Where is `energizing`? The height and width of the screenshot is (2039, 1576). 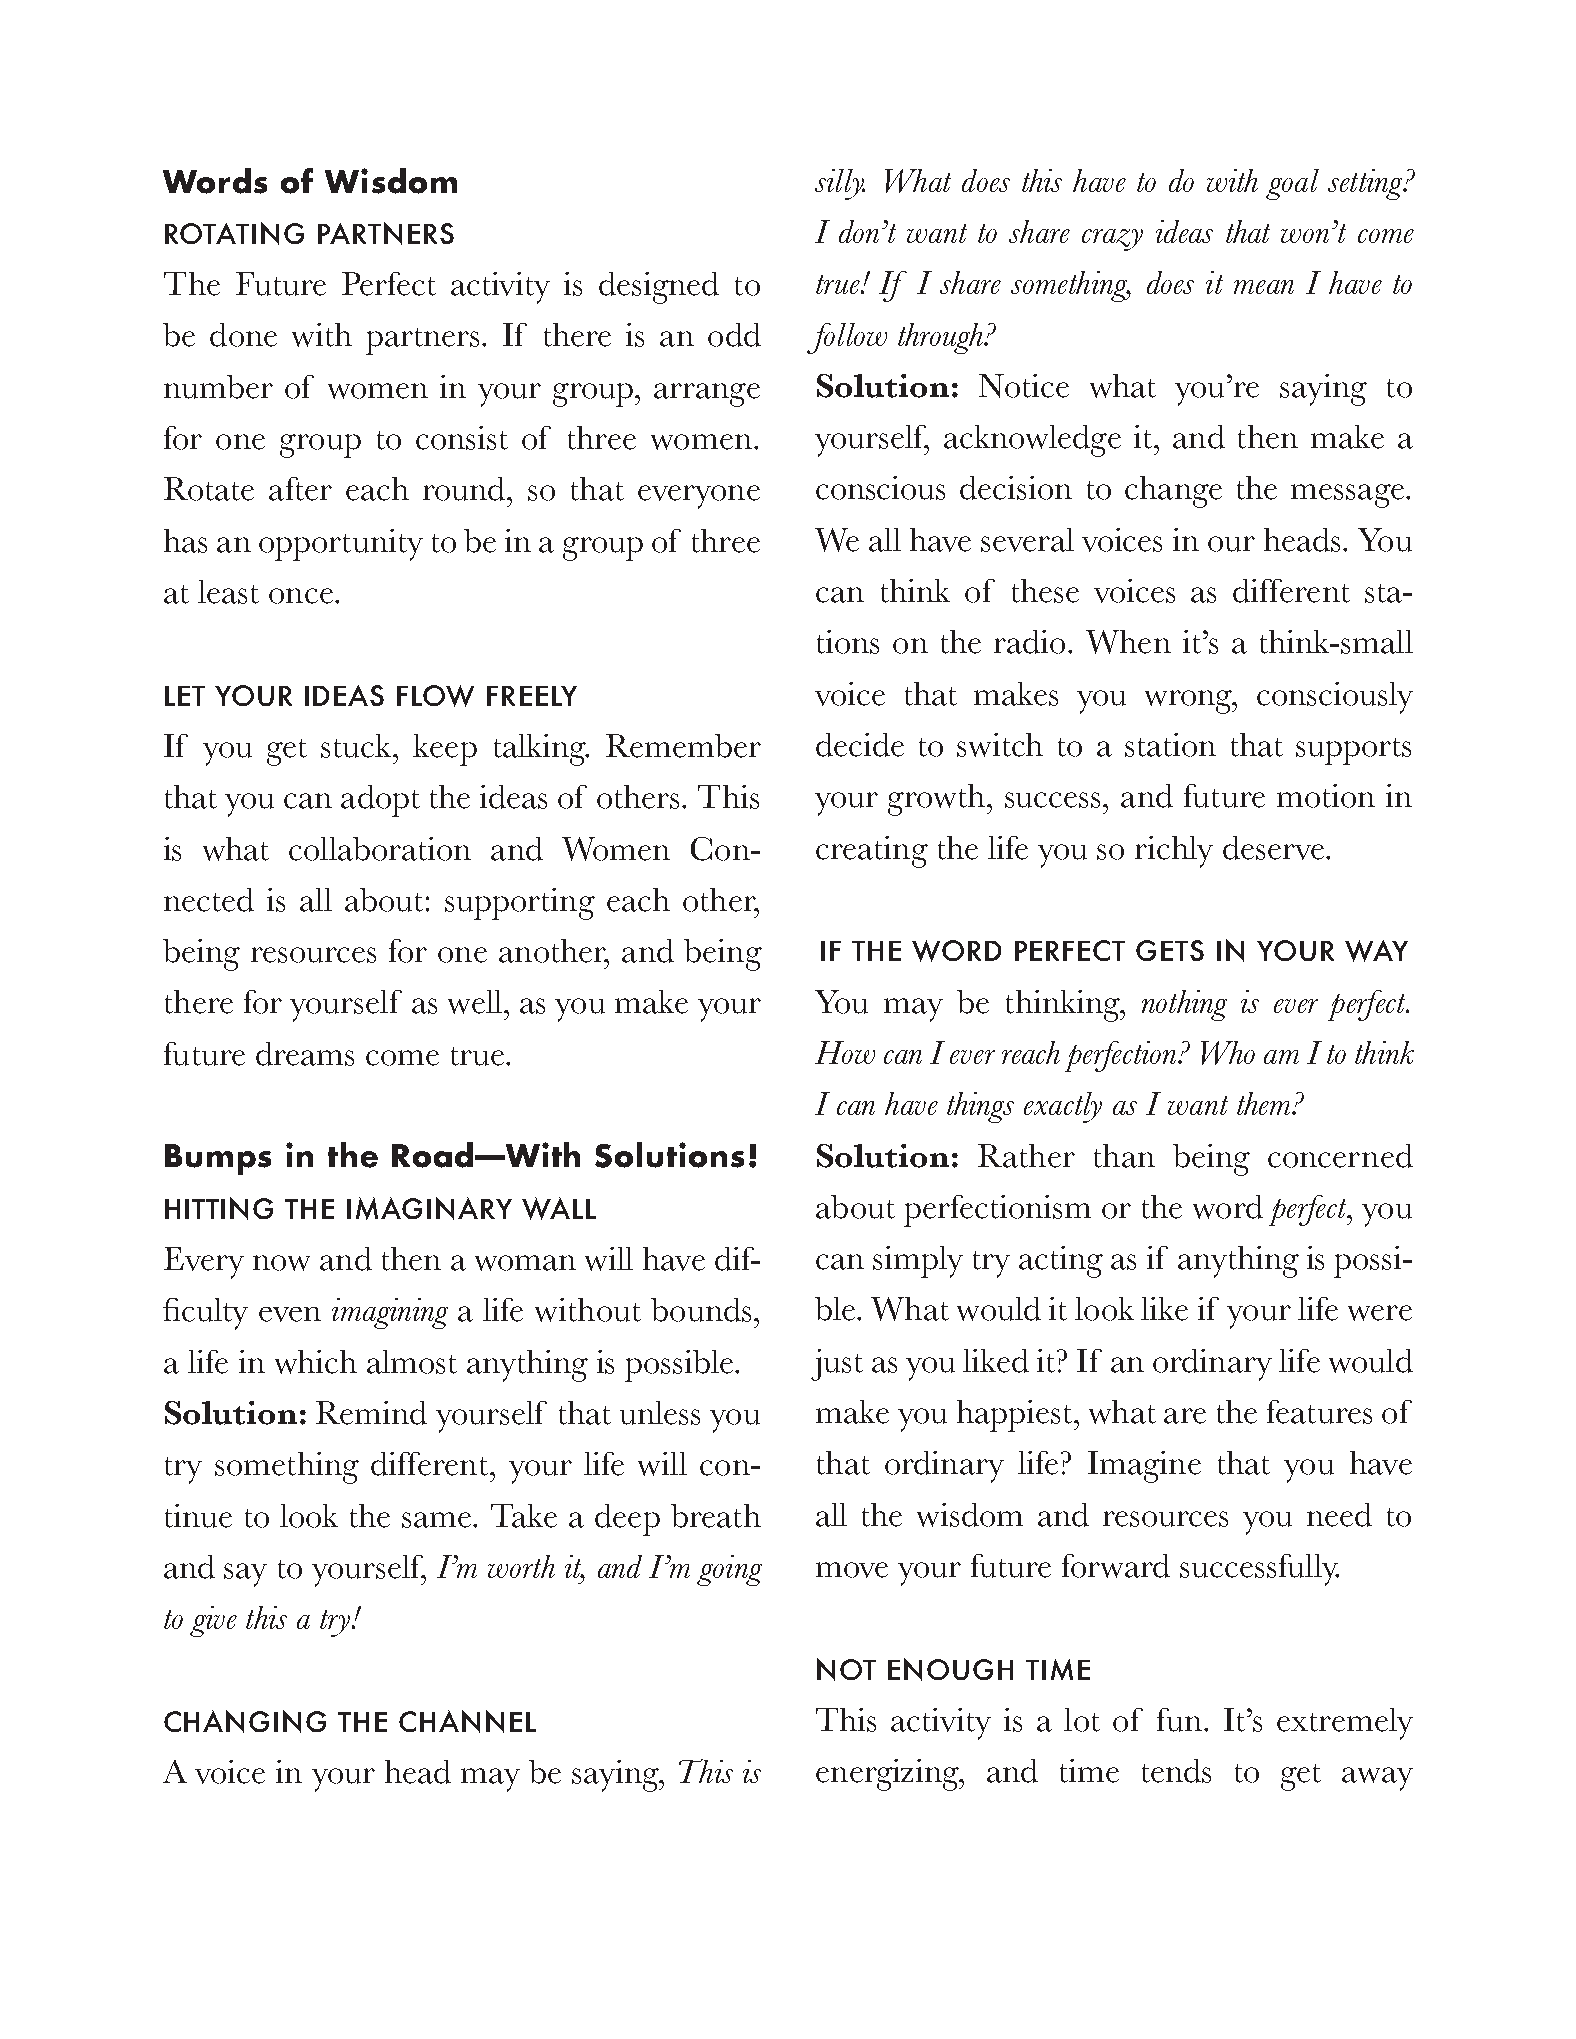
energizing is located at coordinates (889, 1775).
